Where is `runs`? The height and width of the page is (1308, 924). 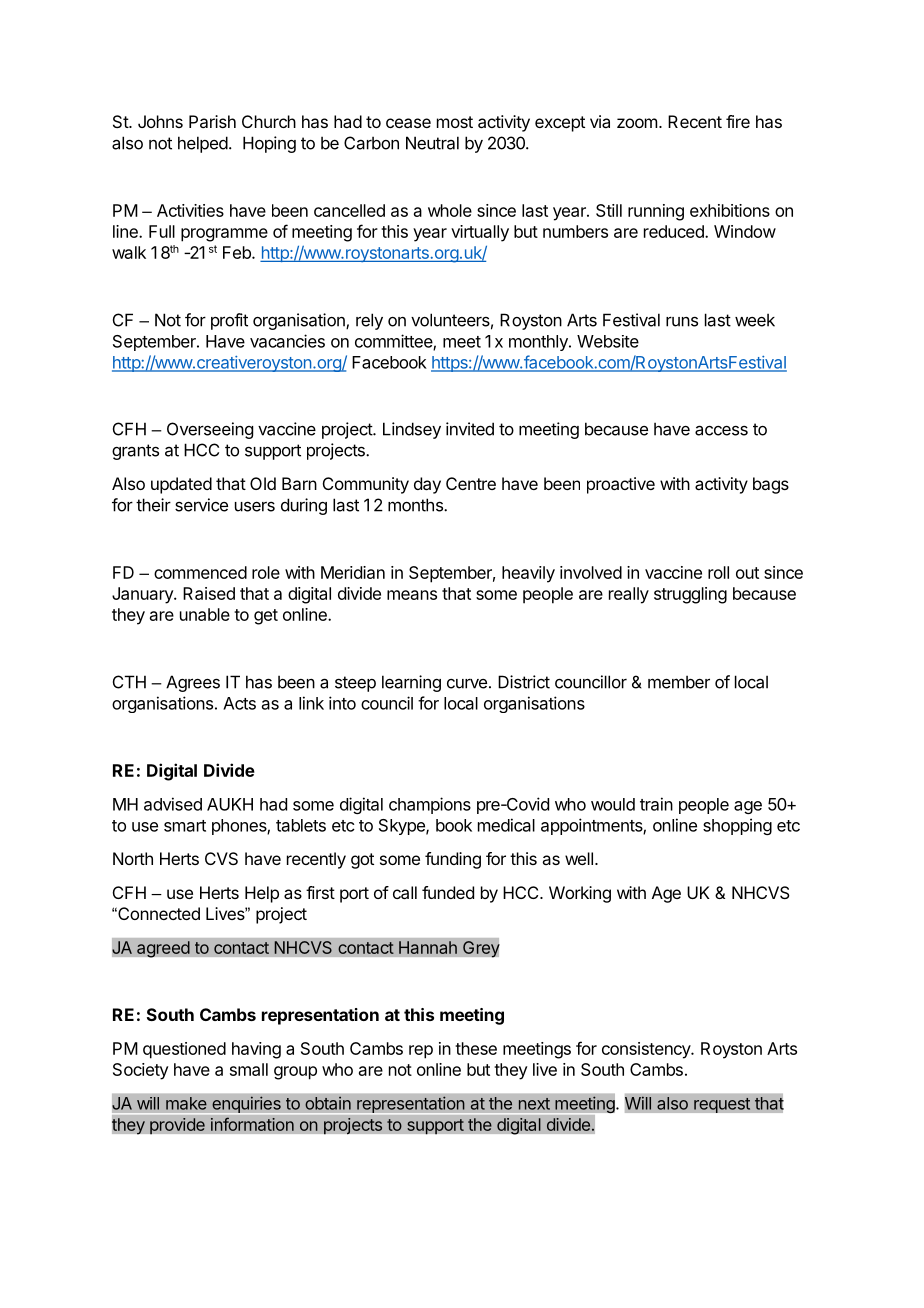
runs is located at coordinates (682, 321).
